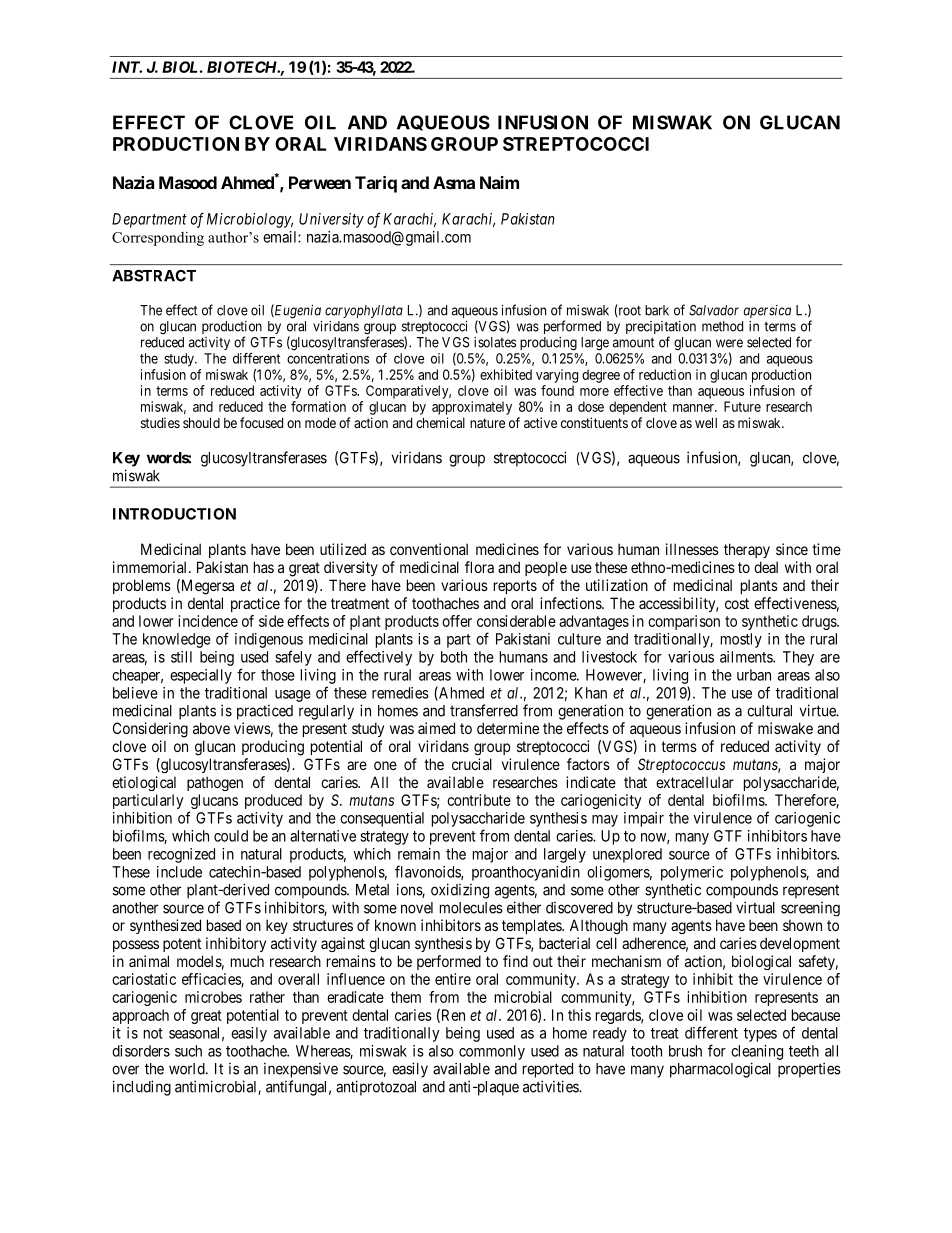 This page has height=1233, width=952. I want to click on therapy, so click(747, 550).
